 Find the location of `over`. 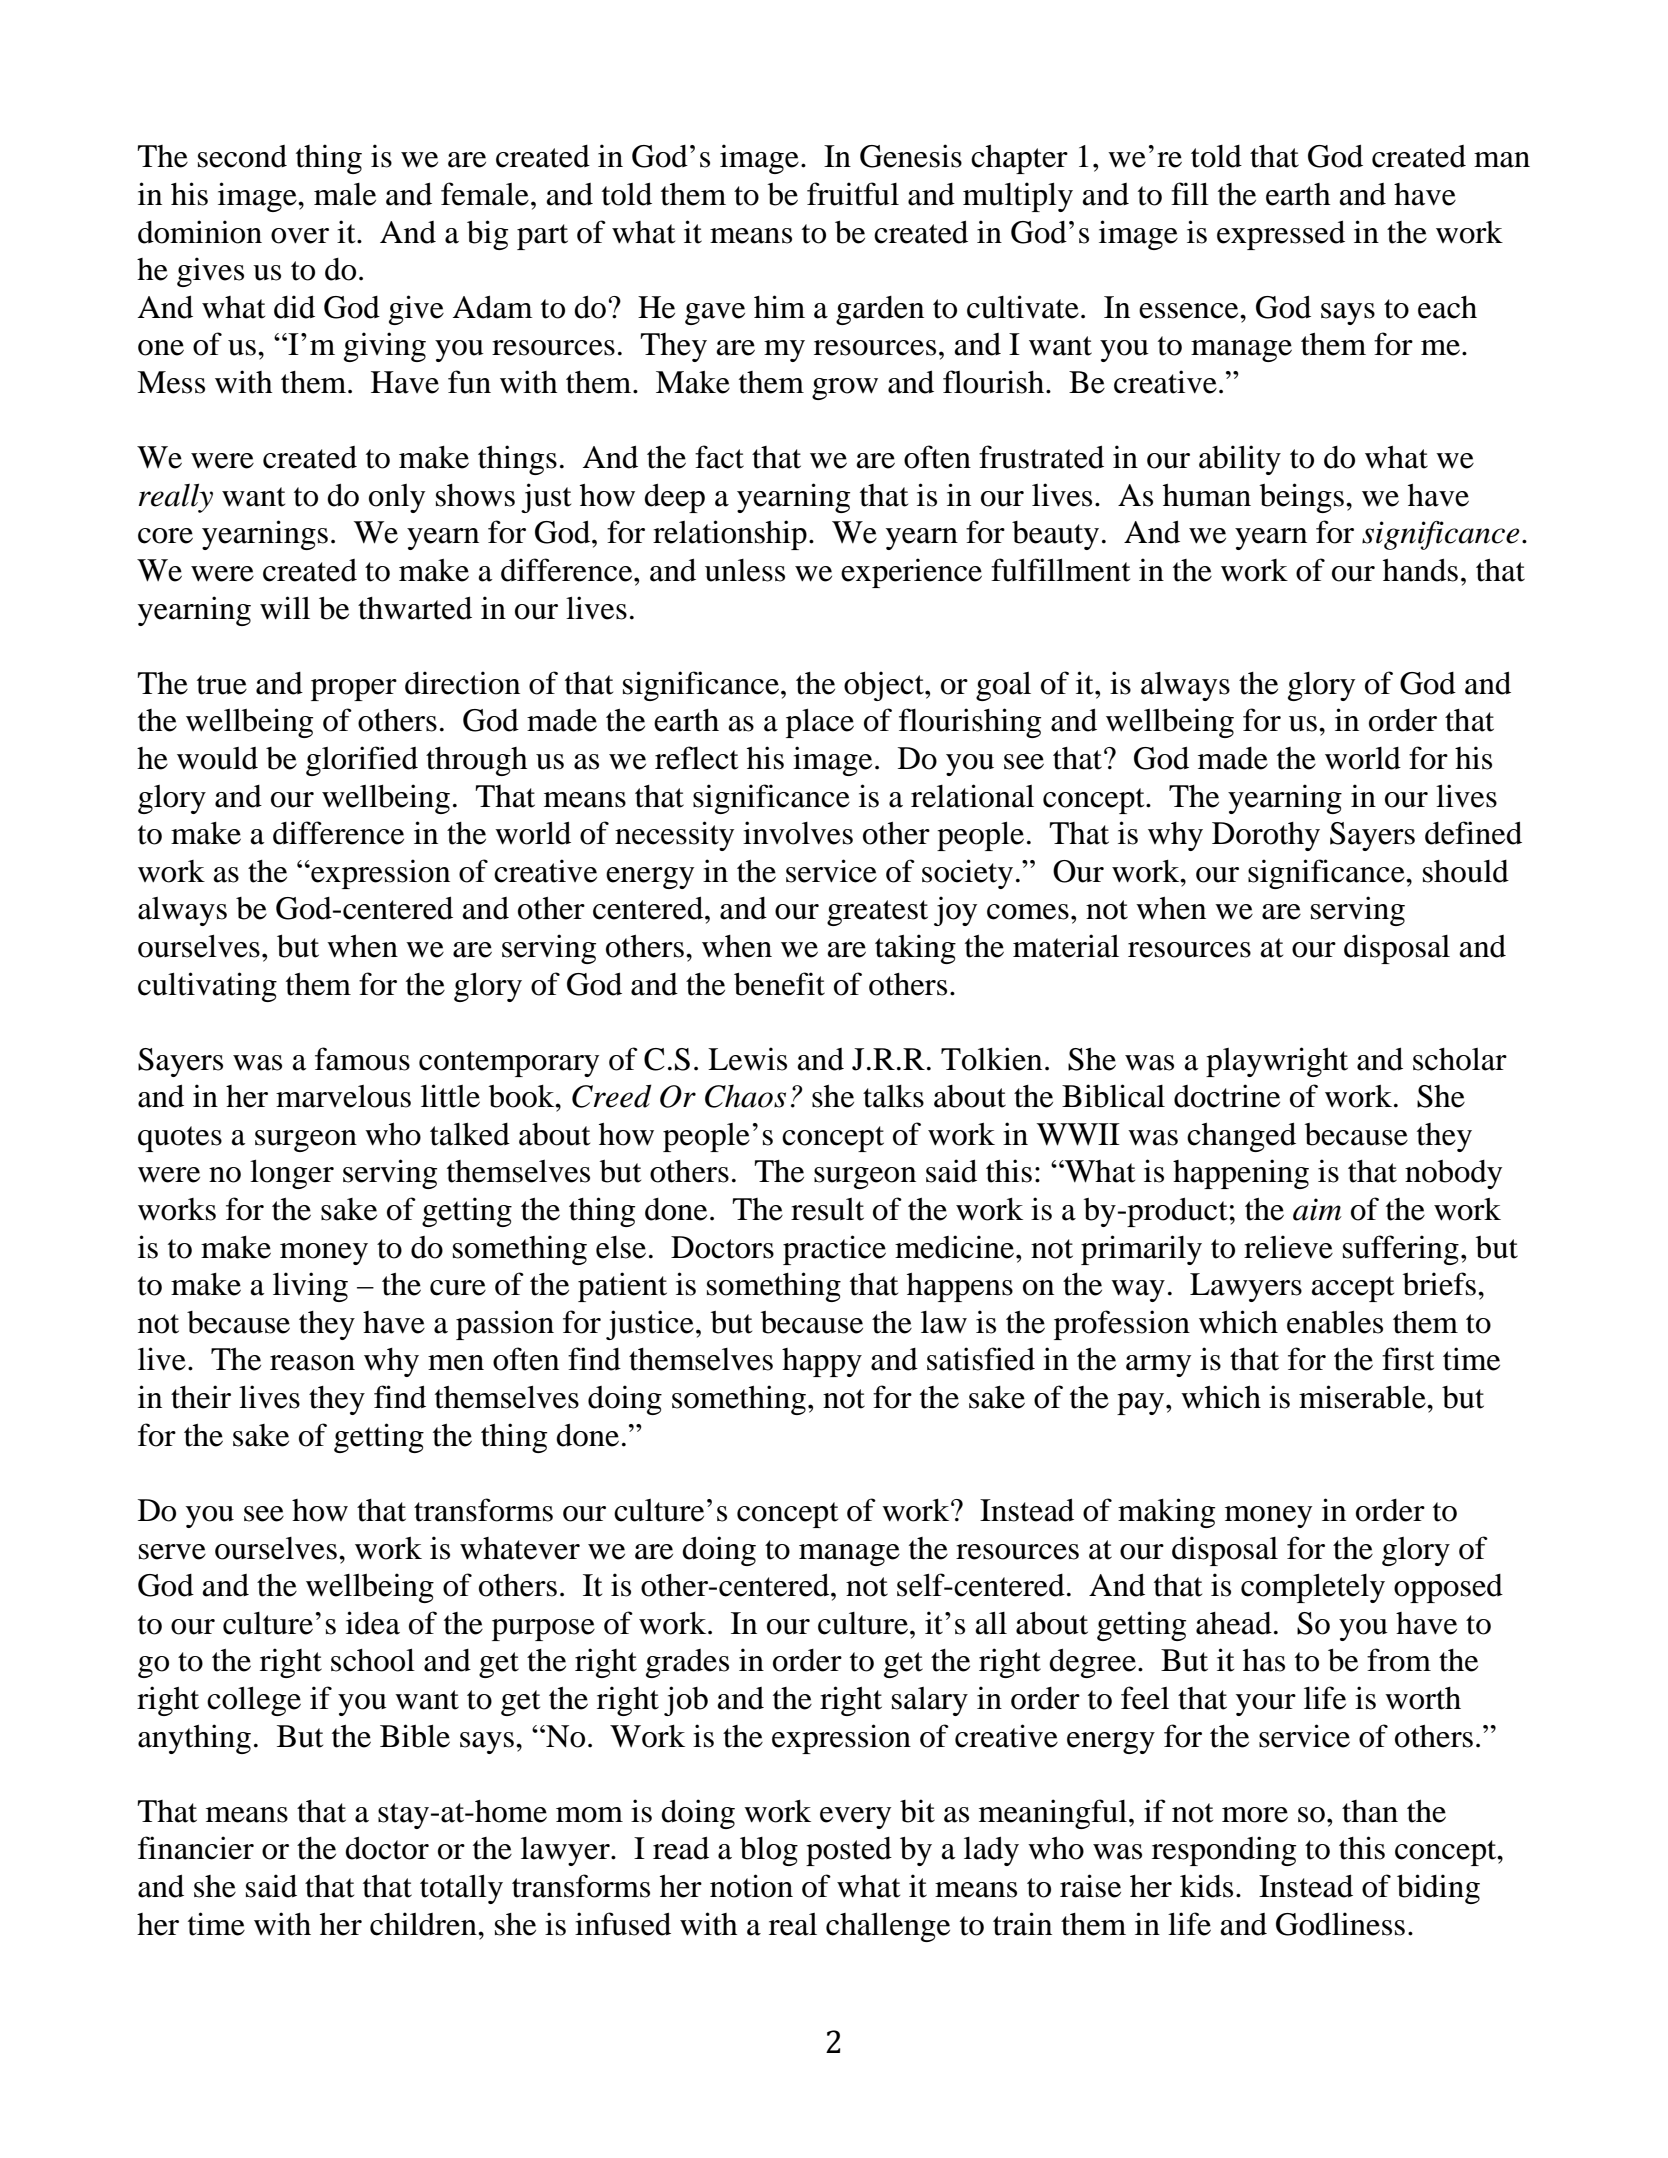

over is located at coordinates (300, 236).
